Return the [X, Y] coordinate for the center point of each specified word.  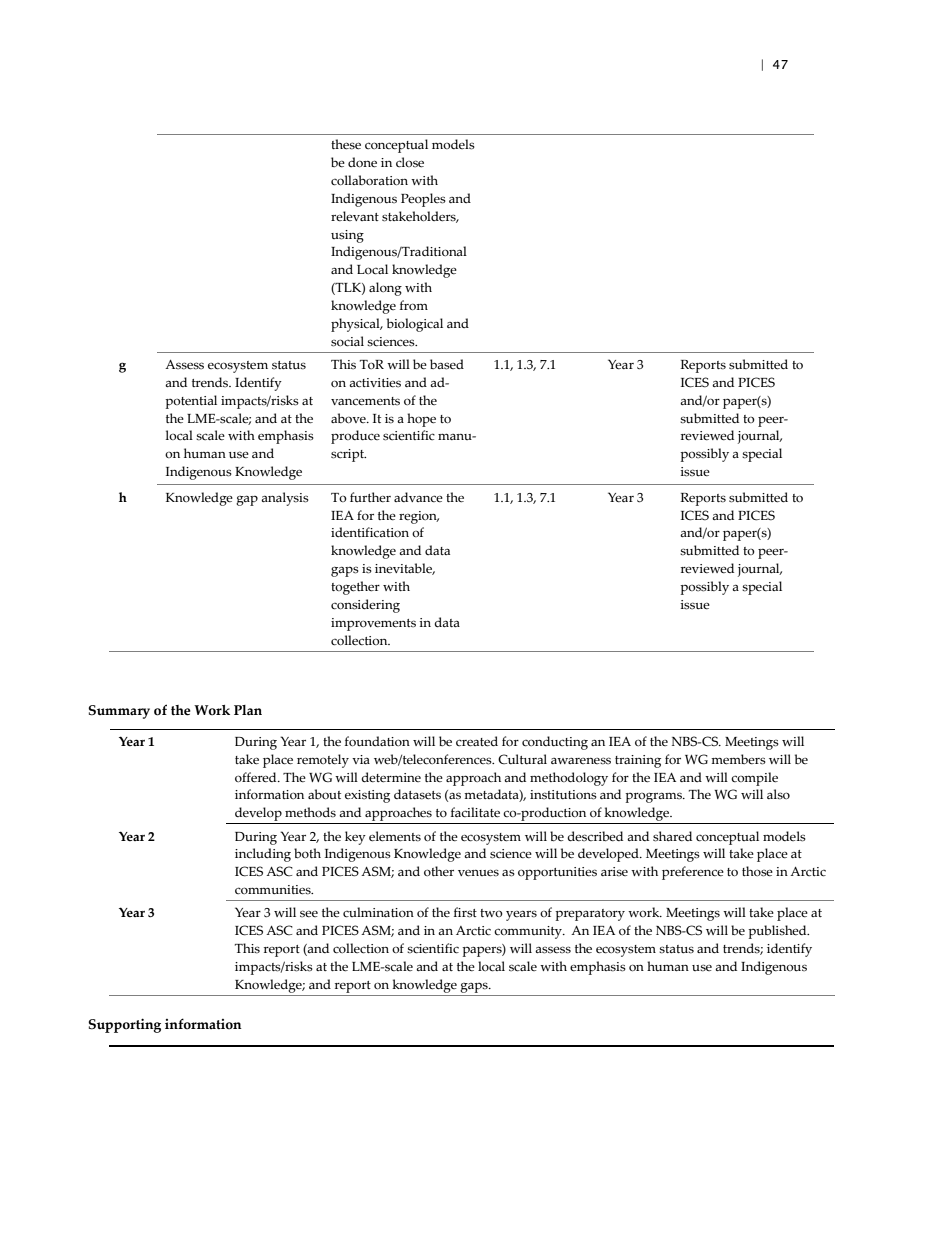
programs [655, 797]
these [346, 144]
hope [421, 420]
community [529, 932]
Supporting [124, 1025]
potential [191, 402]
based [447, 364]
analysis [285, 499]
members [738, 759]
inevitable [405, 569]
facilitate [475, 812]
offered [257, 777]
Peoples [423, 200]
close [410, 162]
